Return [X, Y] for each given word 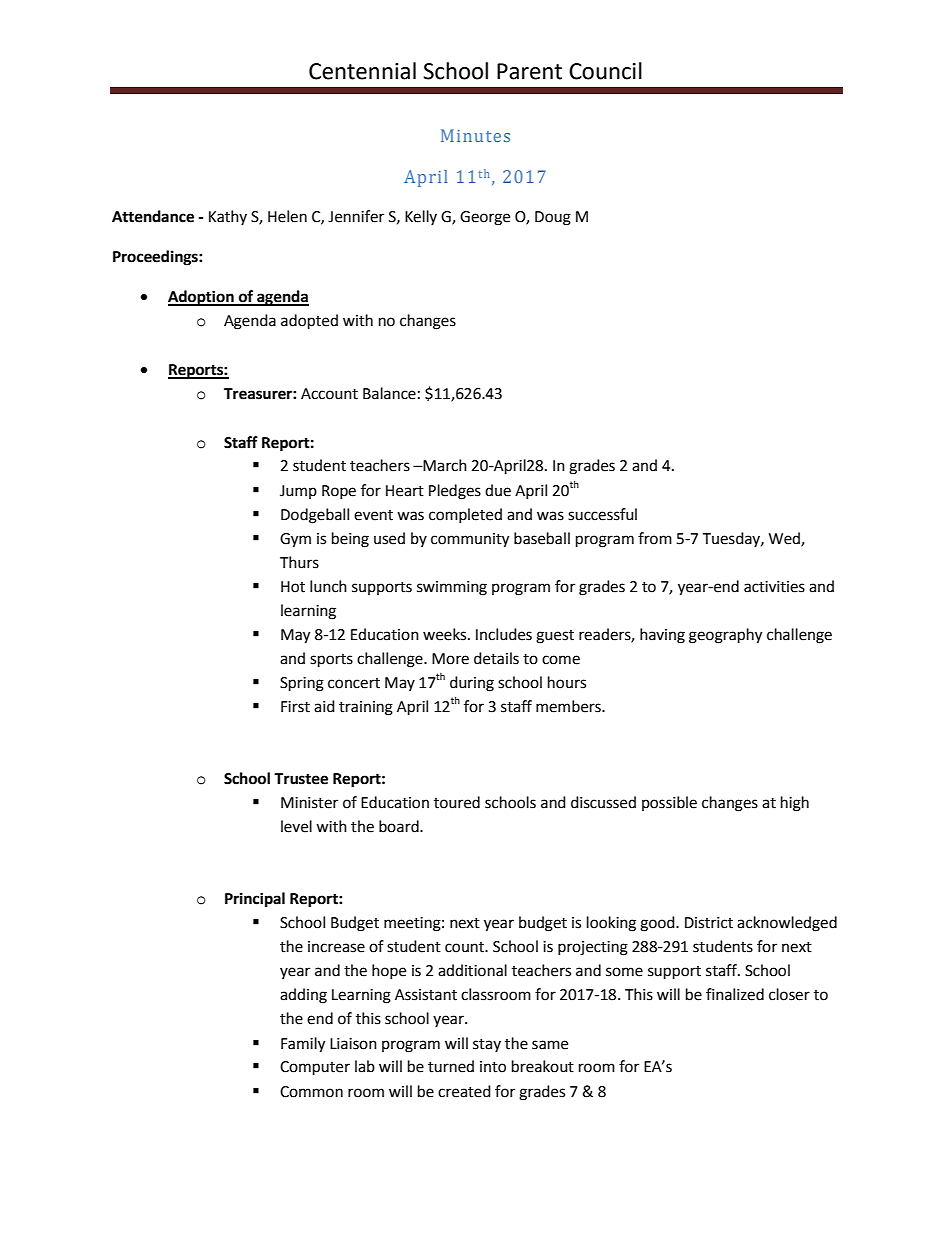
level [296, 826]
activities [774, 587]
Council [605, 71]
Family [303, 1045]
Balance [389, 393]
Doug [553, 218]
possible [669, 803]
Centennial [362, 71]
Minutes [475, 135]
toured [457, 802]
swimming [452, 588]
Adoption [202, 298]
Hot [293, 587]
